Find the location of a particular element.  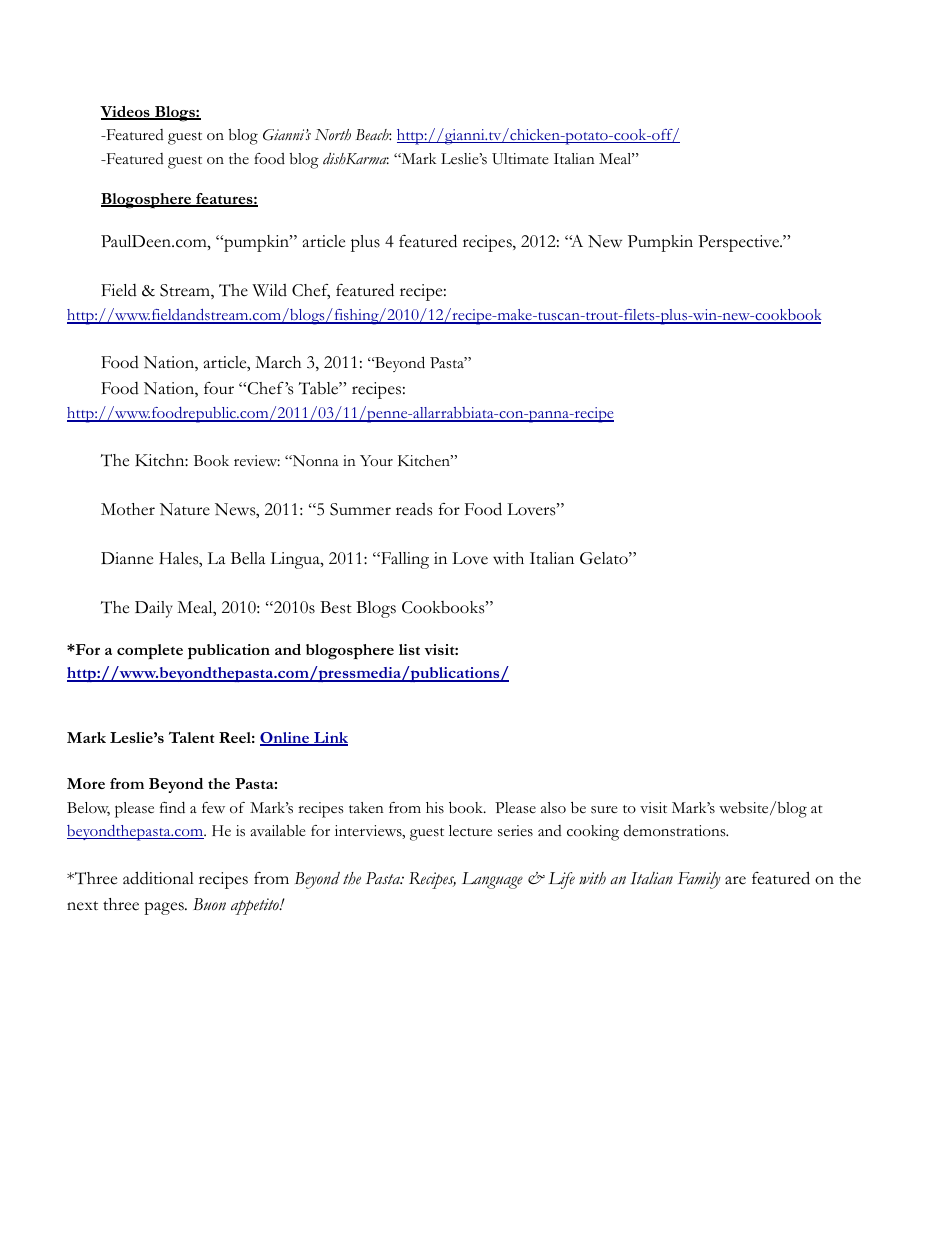

Ultimate is located at coordinates (520, 159).
